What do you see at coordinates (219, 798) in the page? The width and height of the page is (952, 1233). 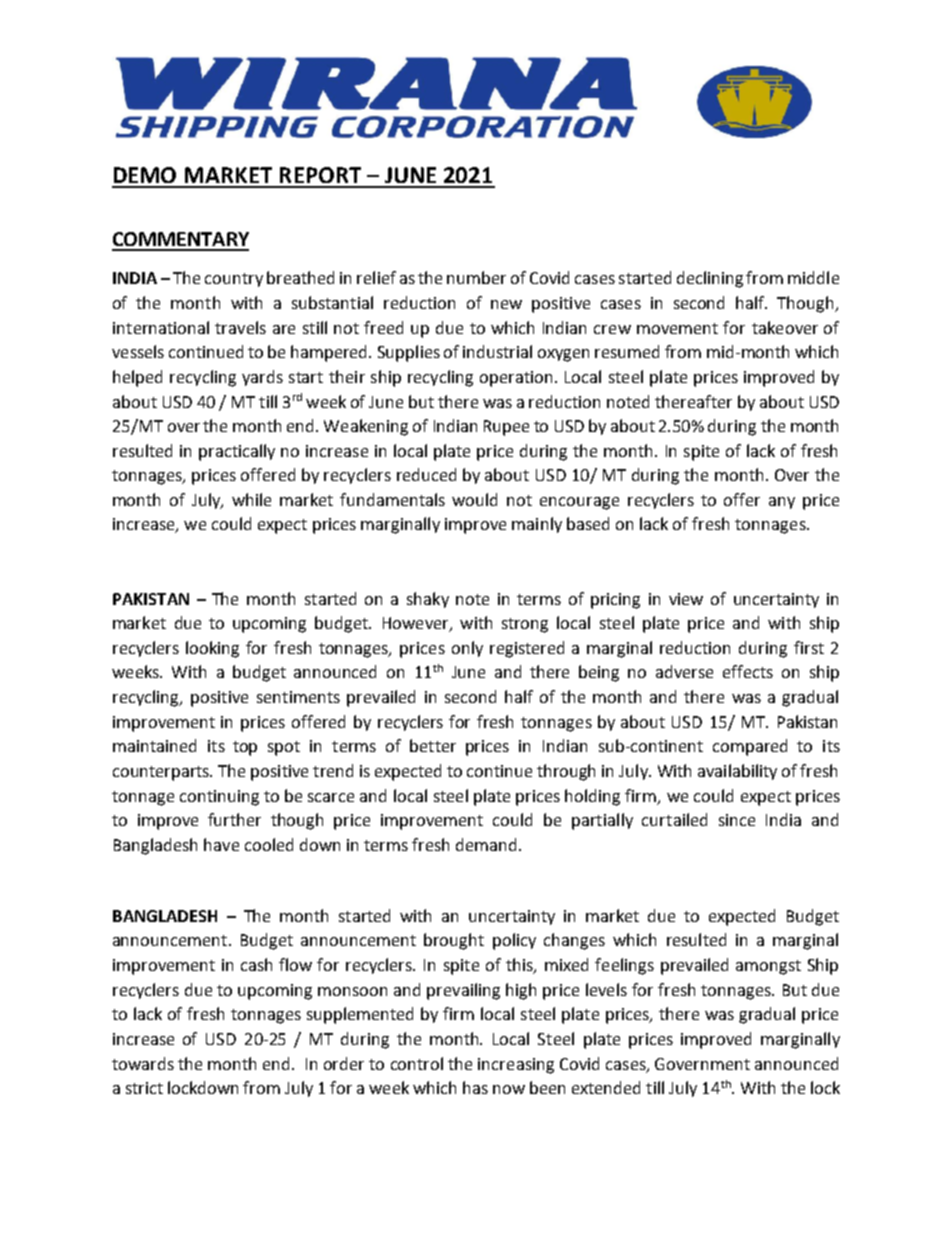 I see `continuing` at bounding box center [219, 798].
